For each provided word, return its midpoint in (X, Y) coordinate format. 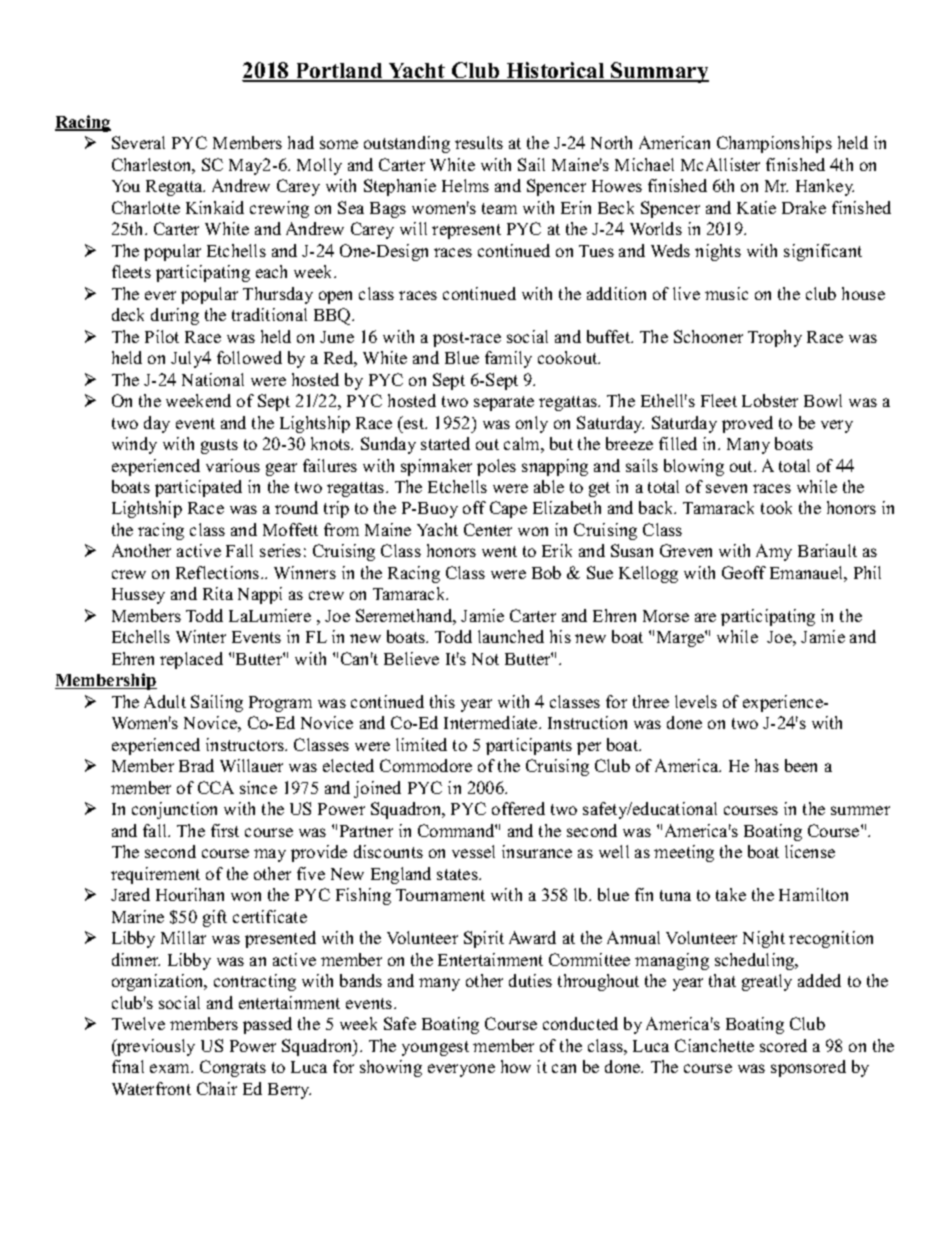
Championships (774, 144)
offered (518, 808)
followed (249, 357)
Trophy (775, 338)
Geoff (744, 572)
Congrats (233, 1068)
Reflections (219, 572)
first (225, 830)
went (499, 551)
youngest (435, 1048)
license (810, 851)
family (508, 359)
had (301, 142)
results (479, 142)
